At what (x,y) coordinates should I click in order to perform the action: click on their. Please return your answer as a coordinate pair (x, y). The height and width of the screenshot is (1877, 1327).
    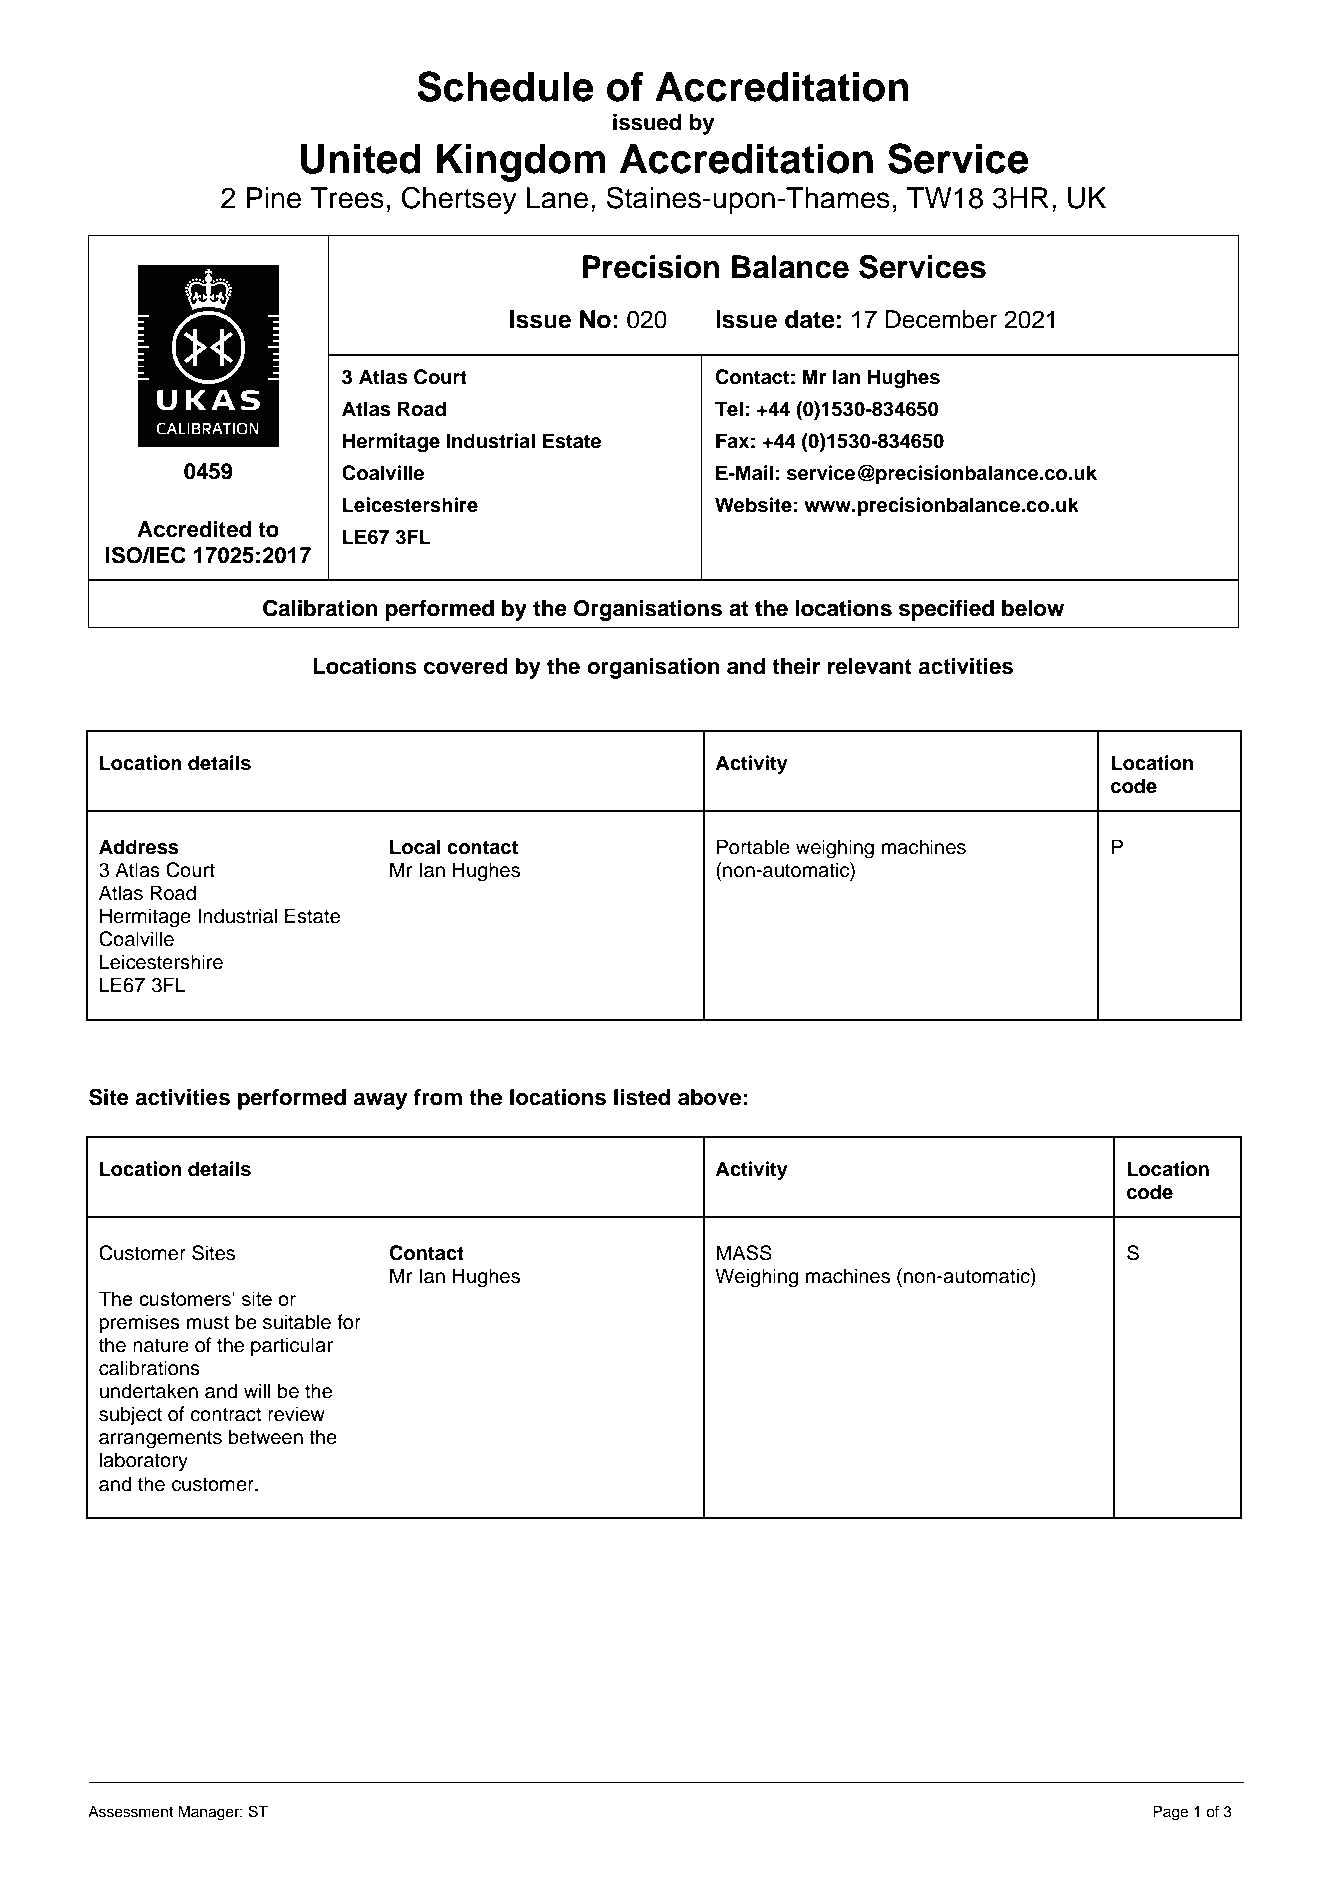
    Looking at the image, I should click on (796, 666).
